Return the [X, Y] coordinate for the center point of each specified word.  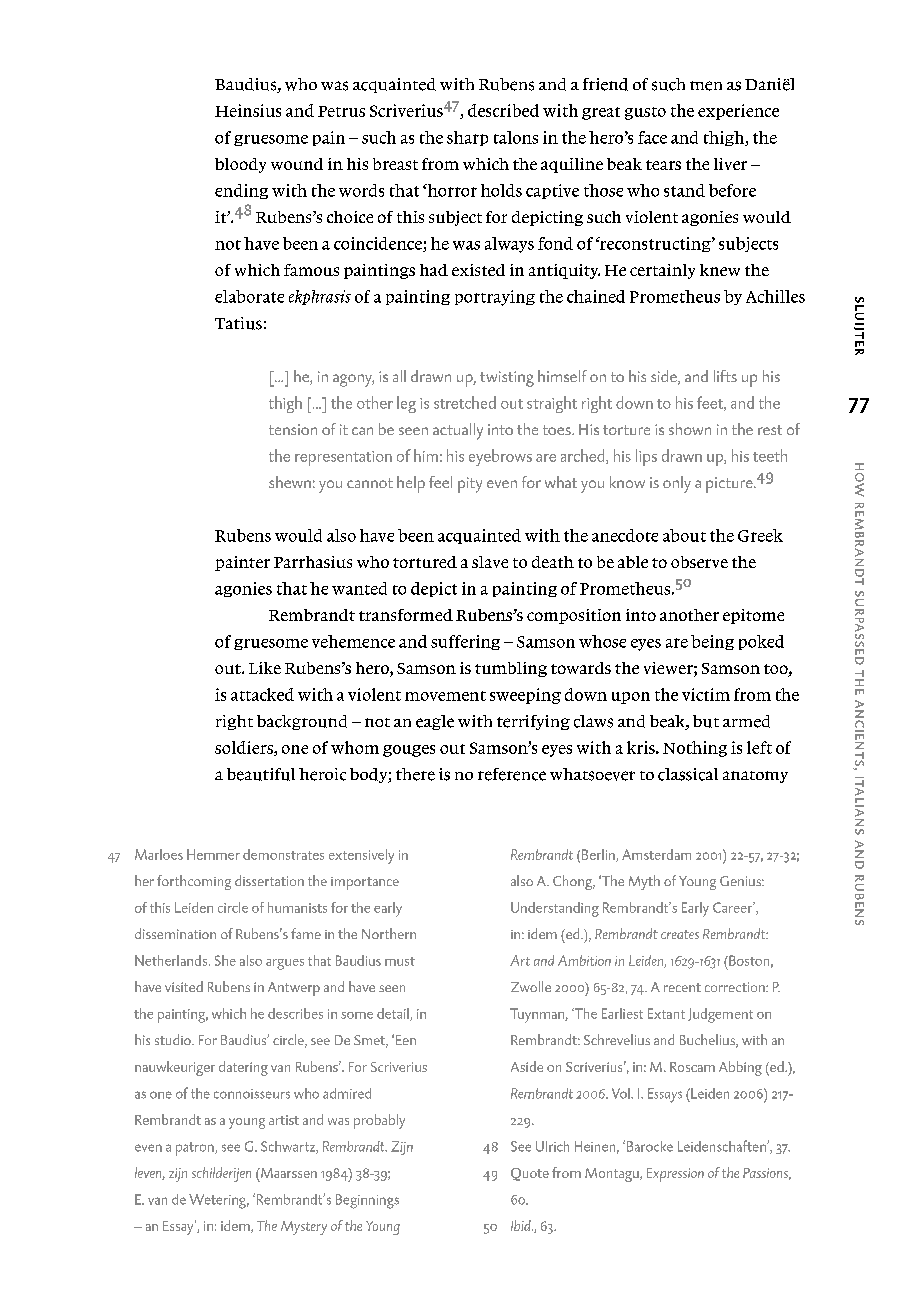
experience [738, 112]
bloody [240, 165]
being [712, 642]
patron [196, 1149]
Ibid [522, 1225]
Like [265, 668]
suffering [465, 642]
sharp [467, 138]
